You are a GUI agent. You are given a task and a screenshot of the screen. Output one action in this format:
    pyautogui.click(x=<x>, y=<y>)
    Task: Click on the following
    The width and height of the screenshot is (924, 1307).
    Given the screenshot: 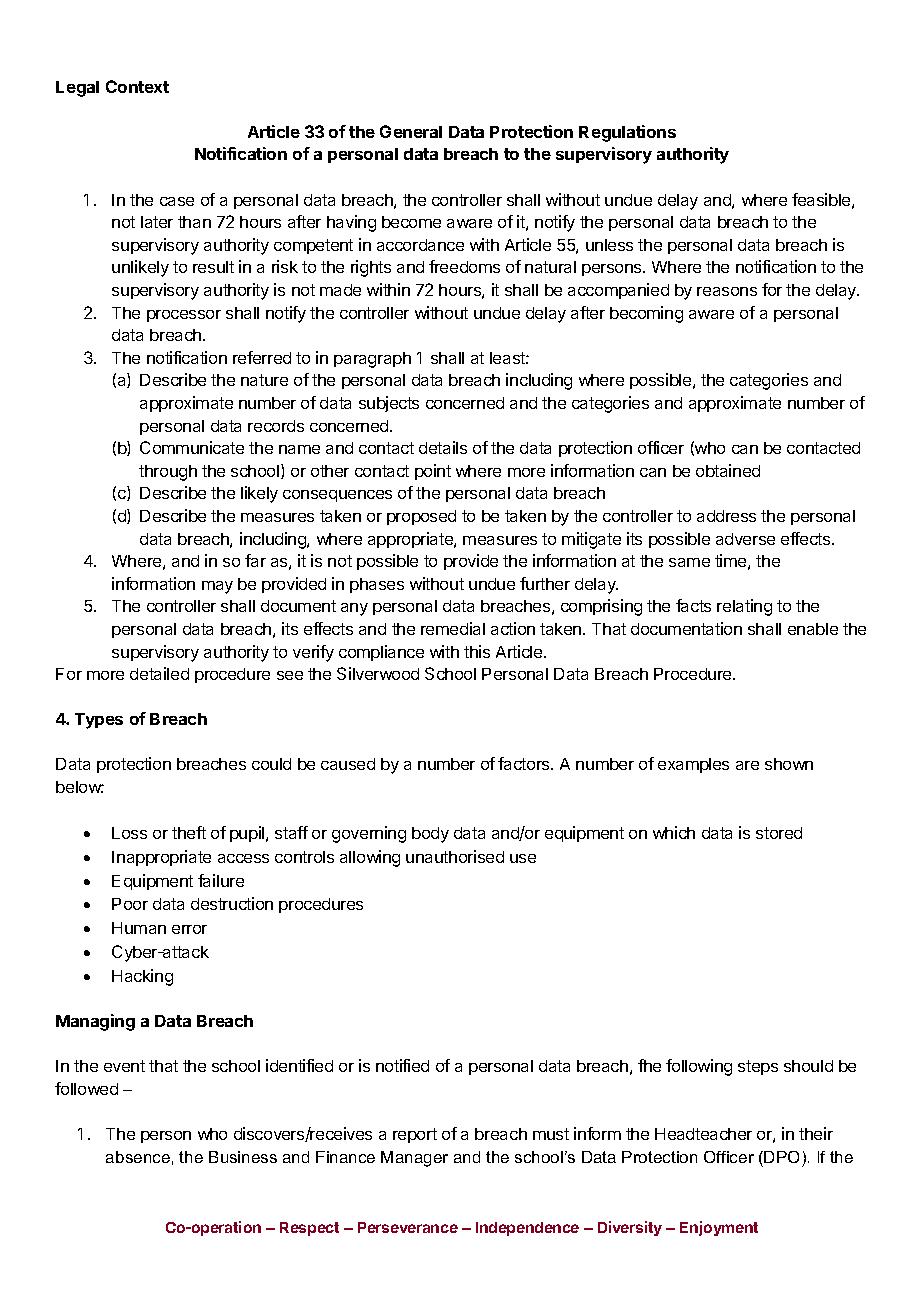 What is the action you would take?
    pyautogui.click(x=699, y=1067)
